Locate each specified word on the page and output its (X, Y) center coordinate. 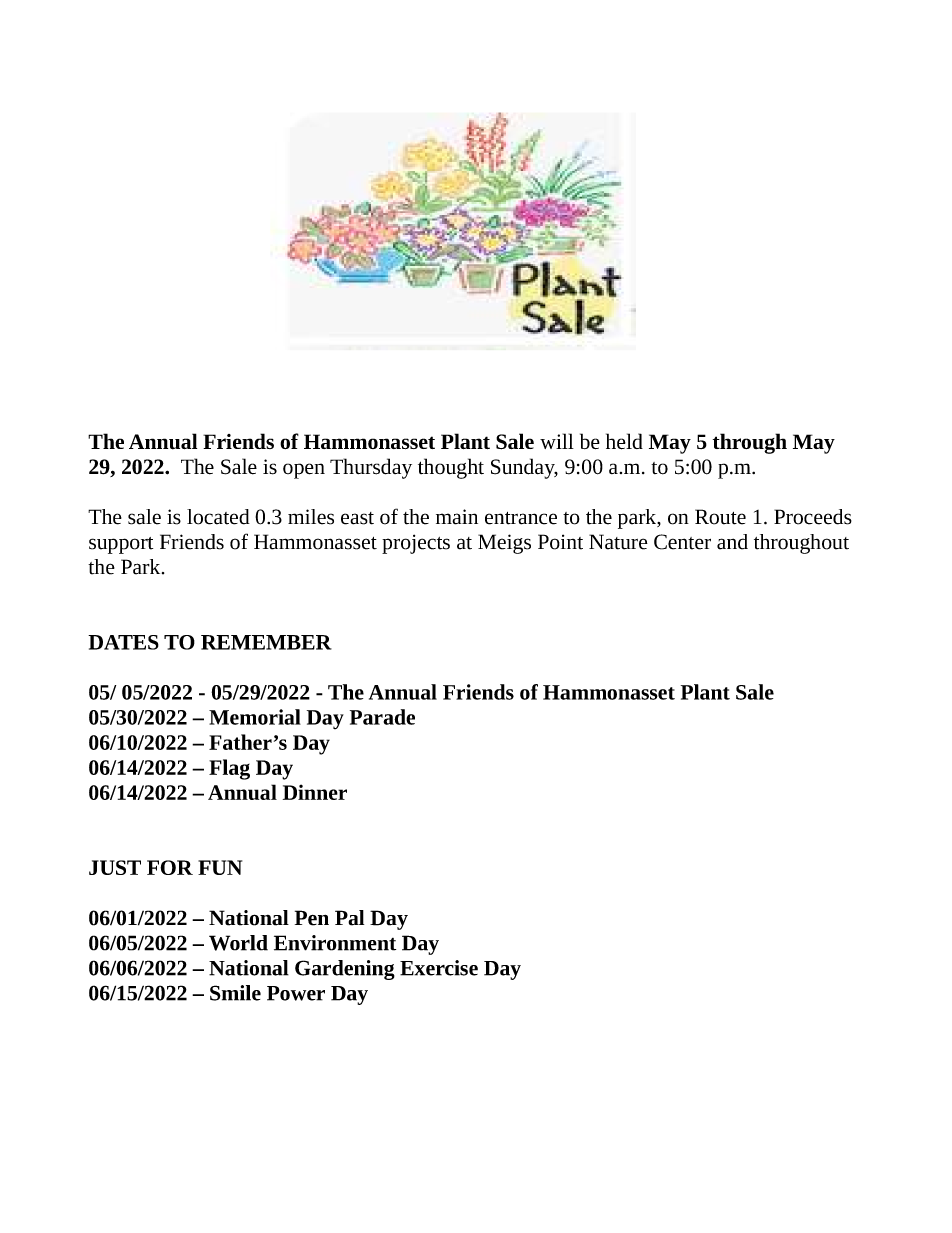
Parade (382, 717)
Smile (235, 993)
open (304, 471)
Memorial (255, 717)
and (732, 542)
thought (451, 468)
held (624, 441)
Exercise (439, 968)
